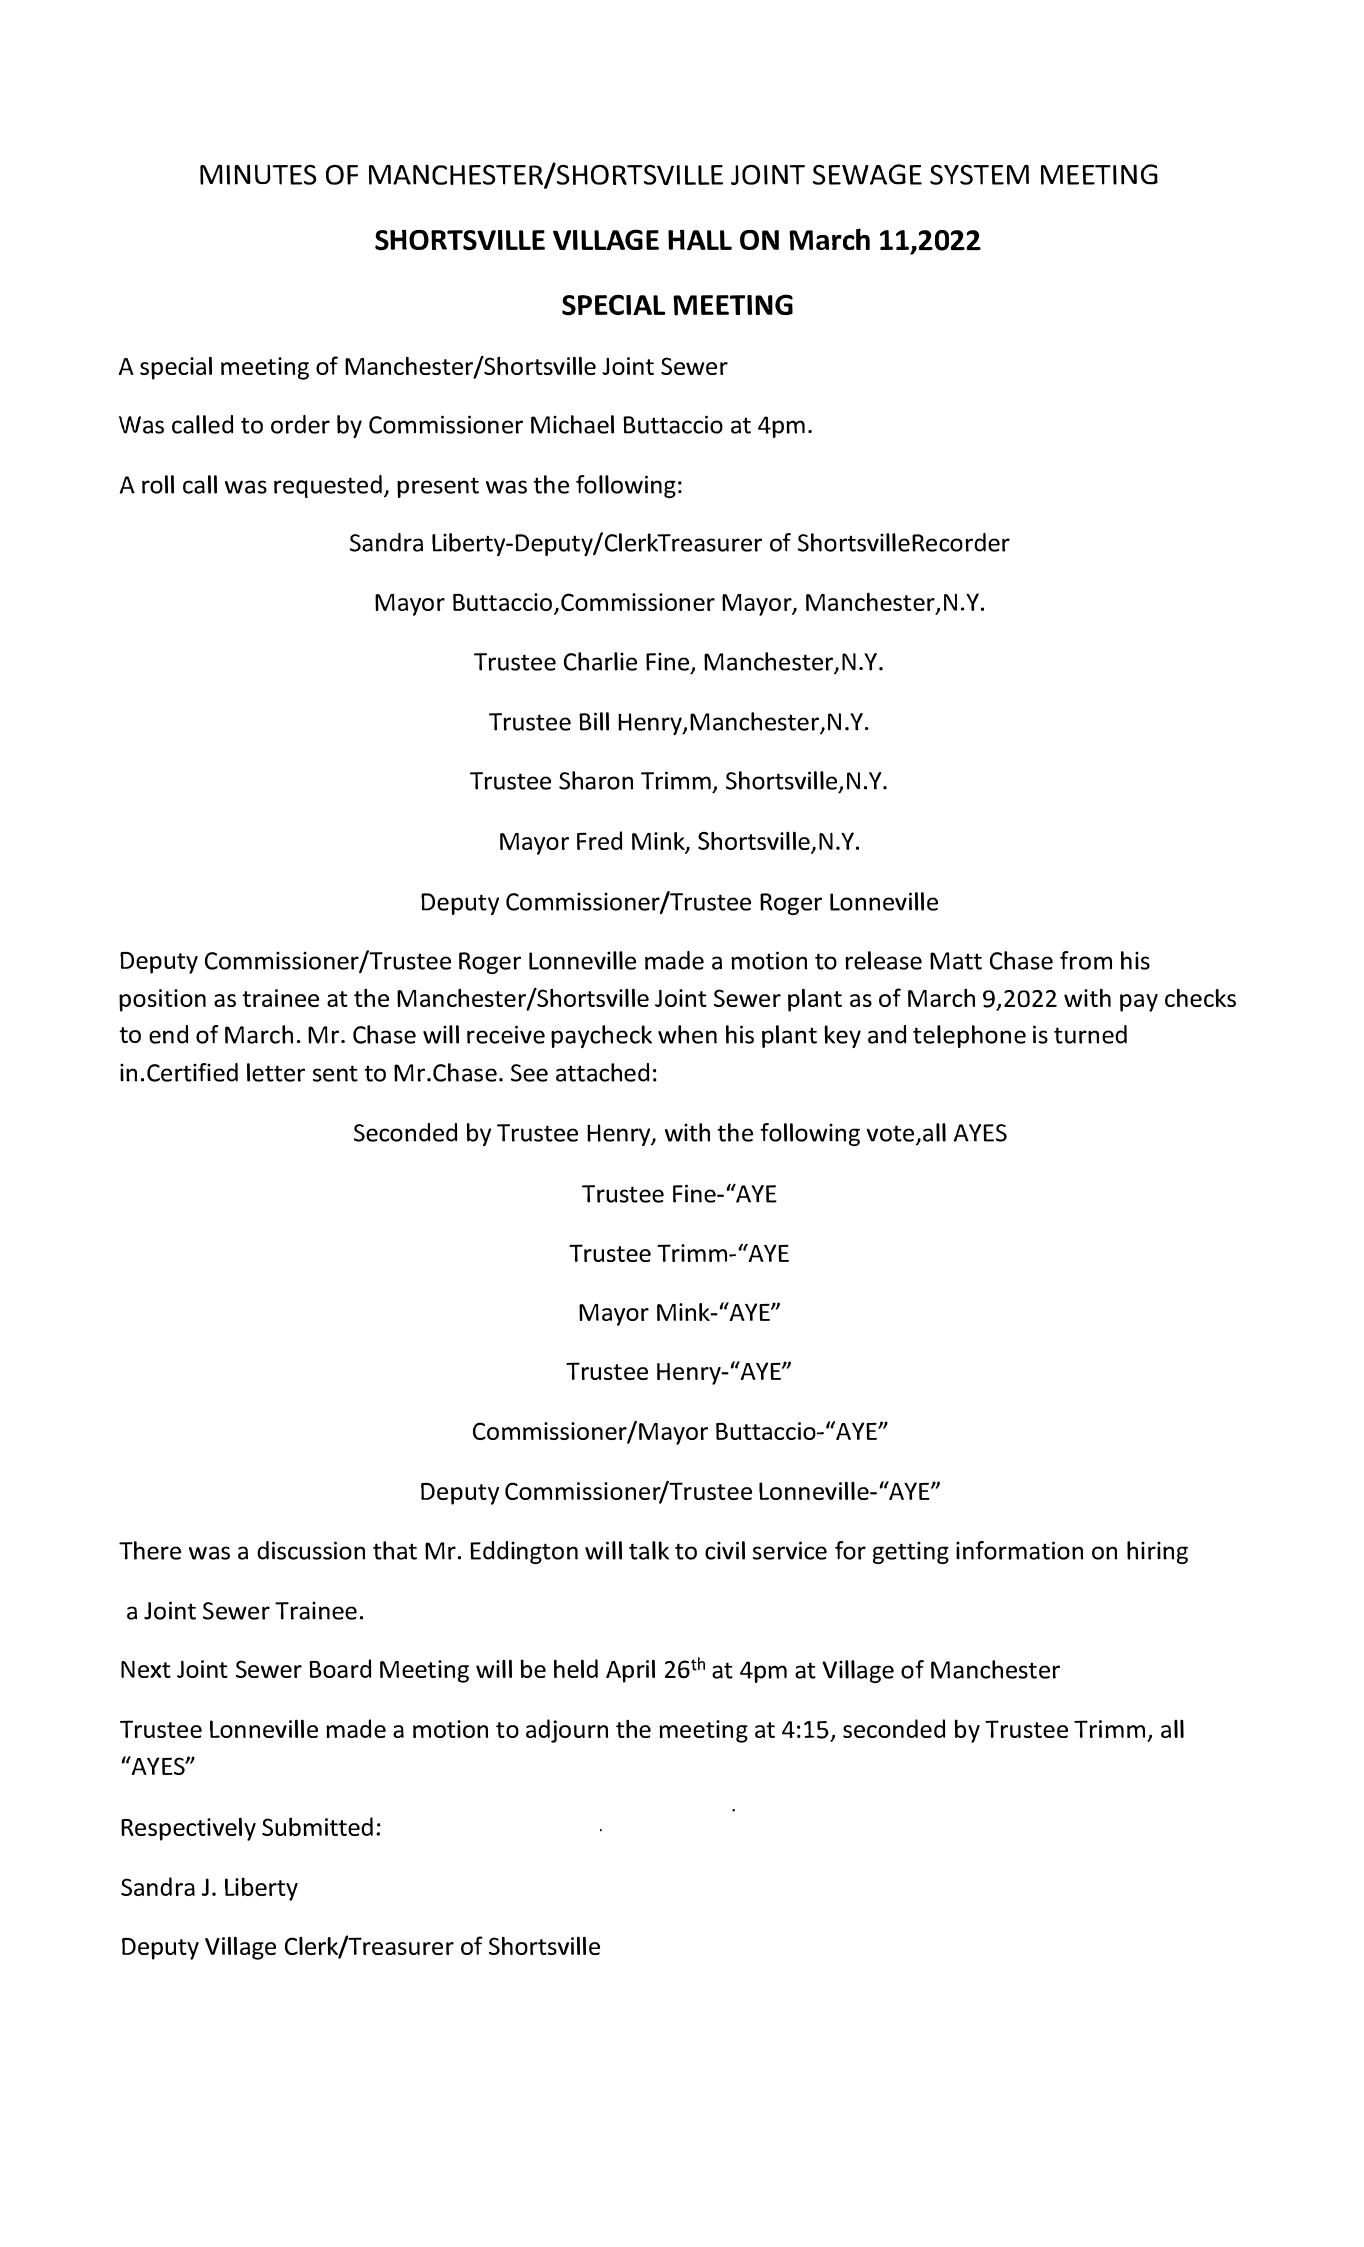 The width and height of the image is (1364, 2247). What do you see at coordinates (258, 174) in the image?
I see `MINUTES` at bounding box center [258, 174].
